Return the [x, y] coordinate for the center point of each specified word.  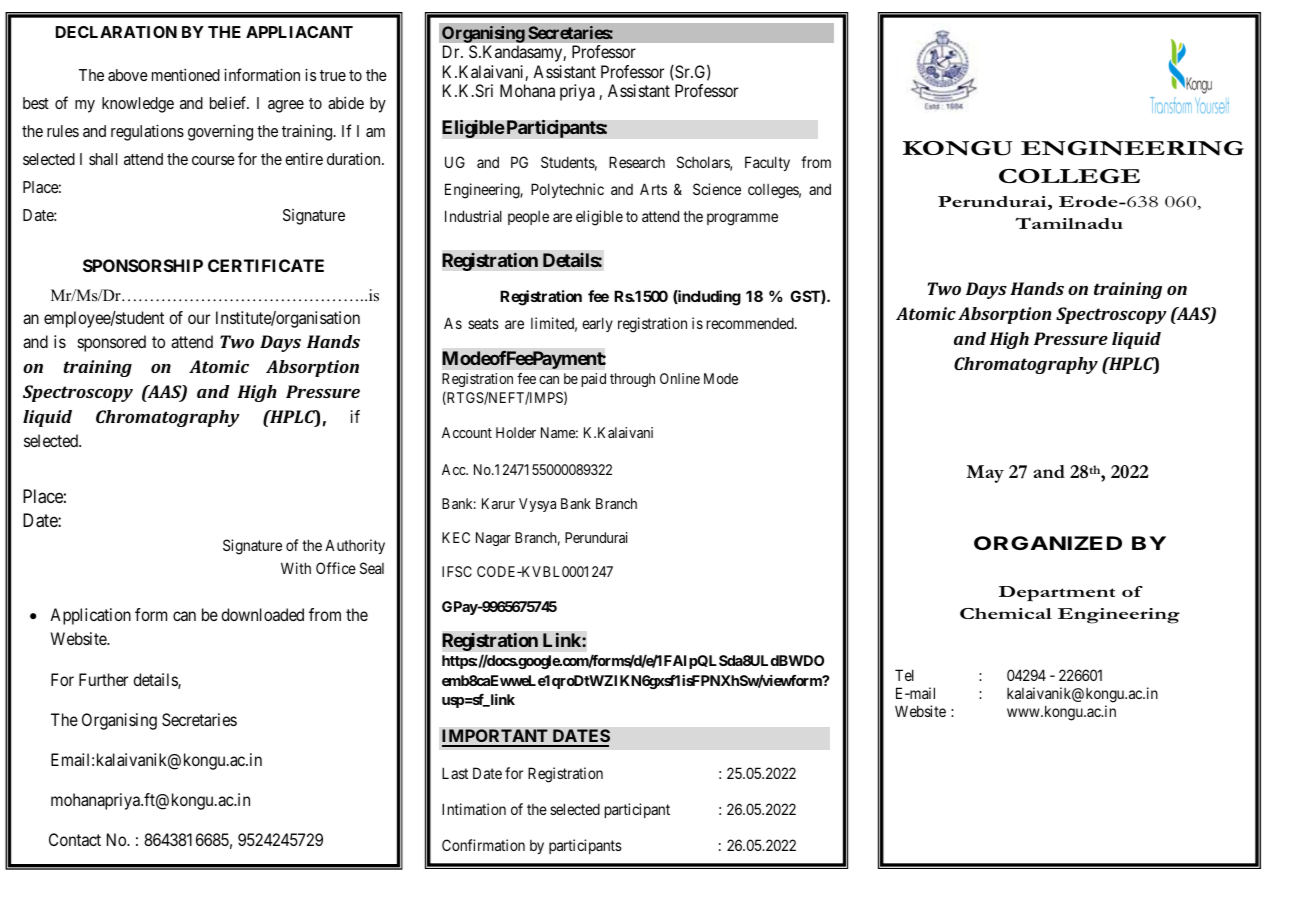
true [333, 75]
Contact [75, 839]
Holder [516, 432]
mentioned [186, 75]
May [985, 474]
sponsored [112, 343]
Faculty [767, 163]
